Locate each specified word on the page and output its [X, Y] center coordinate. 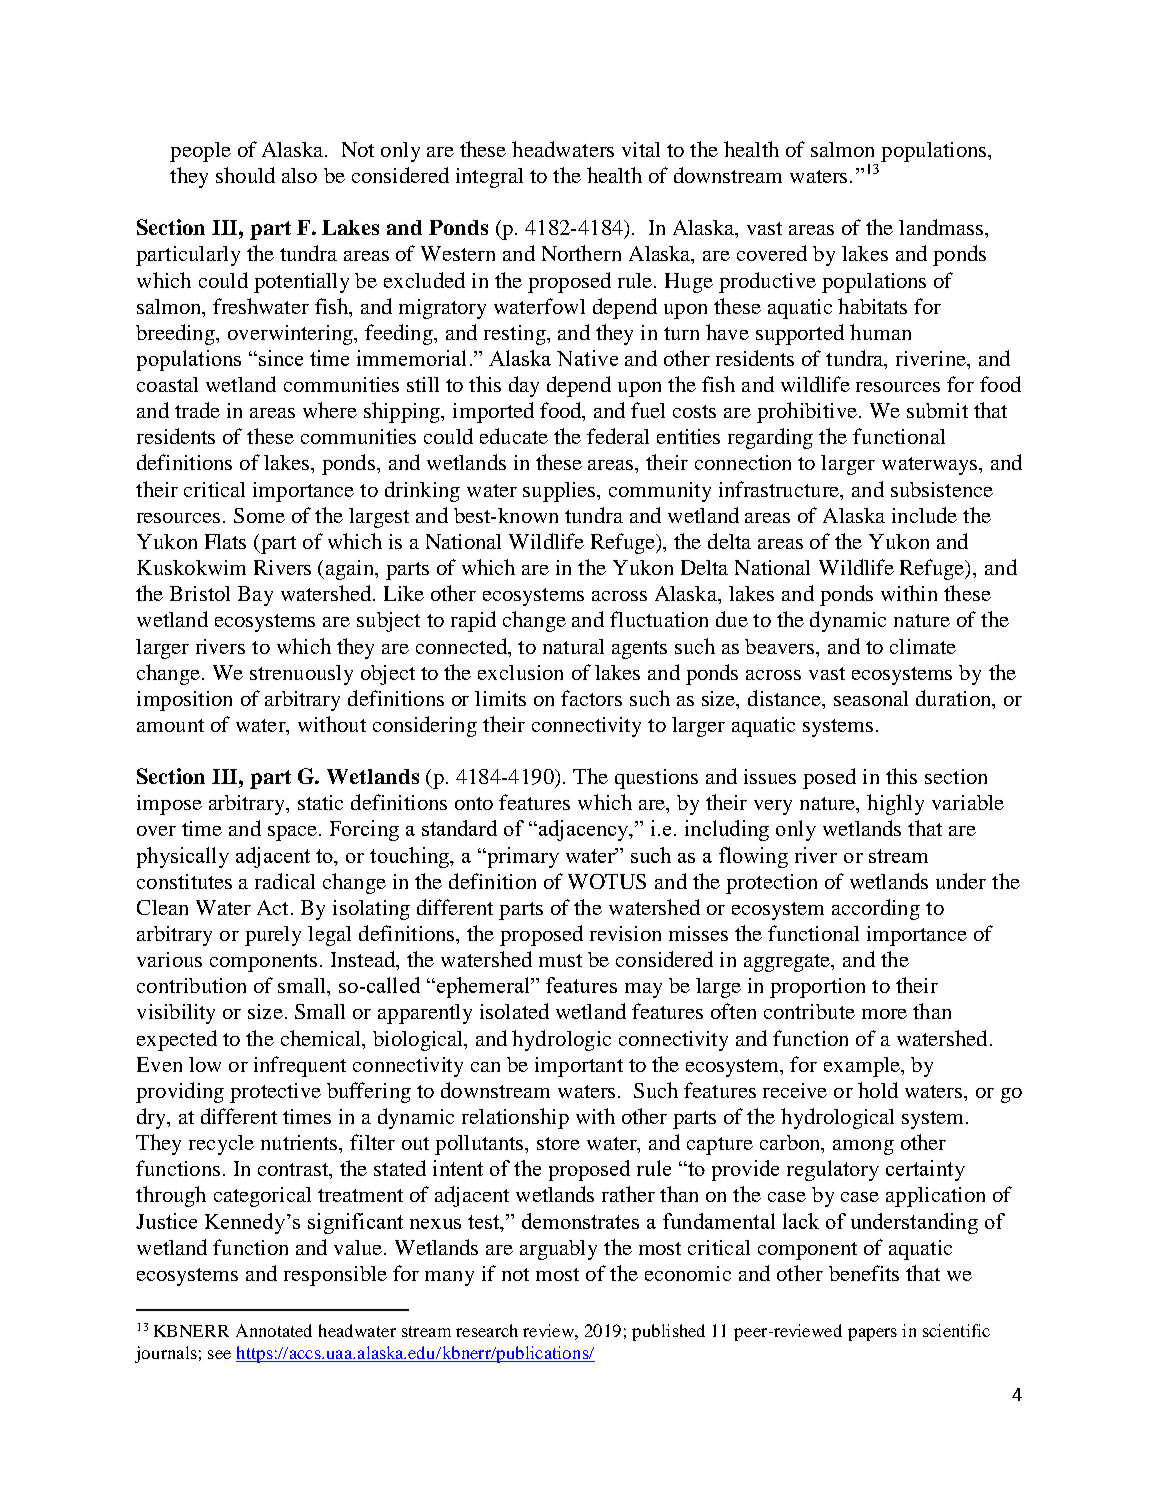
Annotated [274, 1330]
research [487, 1330]
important [579, 1067]
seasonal [871, 698]
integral [489, 178]
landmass [942, 227]
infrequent [300, 1066]
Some [259, 515]
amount [170, 725]
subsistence [942, 489]
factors [591, 698]
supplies [561, 492]
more [884, 1014]
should [245, 175]
